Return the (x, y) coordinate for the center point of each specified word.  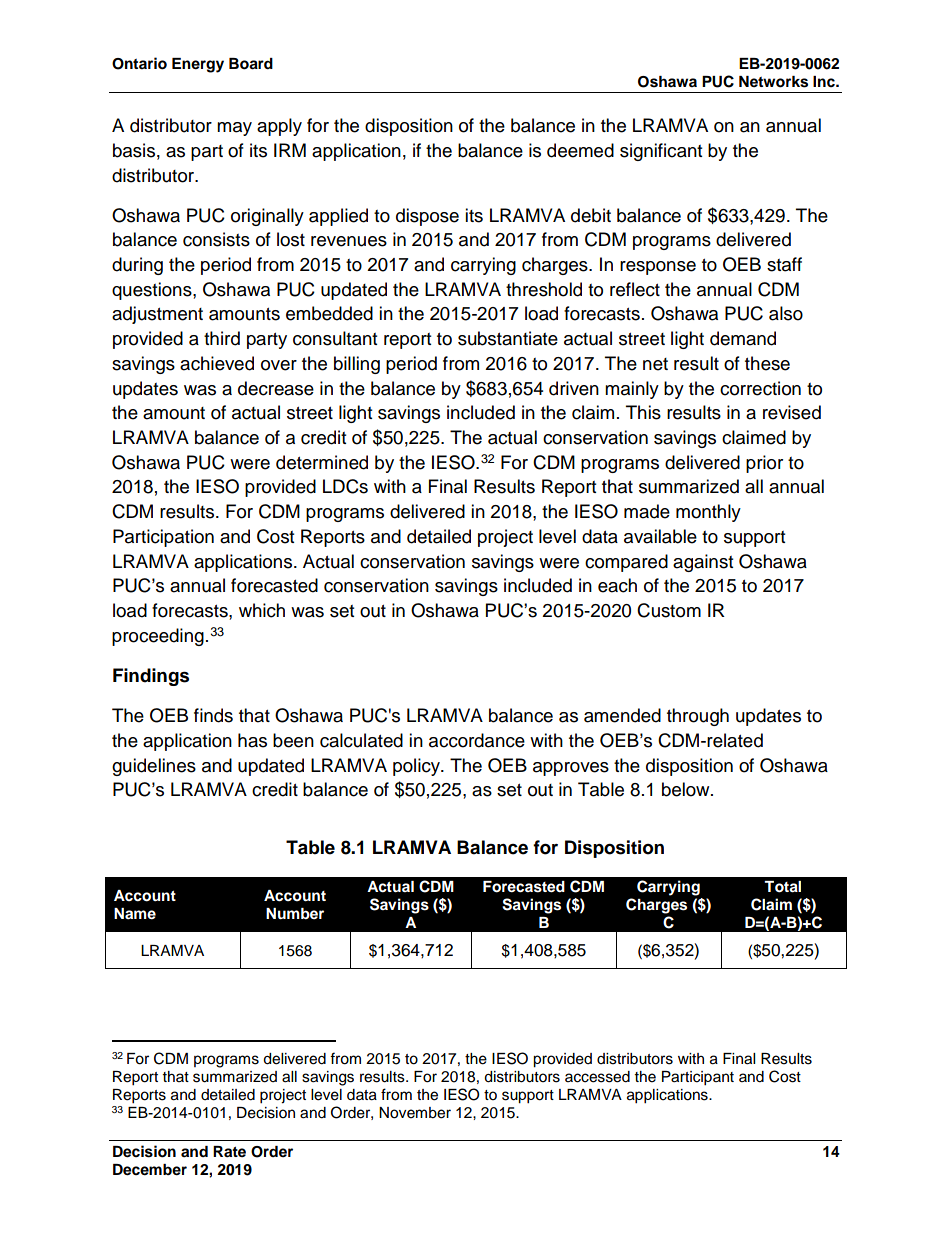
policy (417, 767)
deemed (580, 150)
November (415, 1113)
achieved (217, 363)
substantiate (508, 338)
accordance (477, 740)
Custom (669, 610)
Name (135, 914)
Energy (198, 65)
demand (743, 338)
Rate (229, 1151)
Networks (773, 82)
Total (782, 887)
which (262, 610)
